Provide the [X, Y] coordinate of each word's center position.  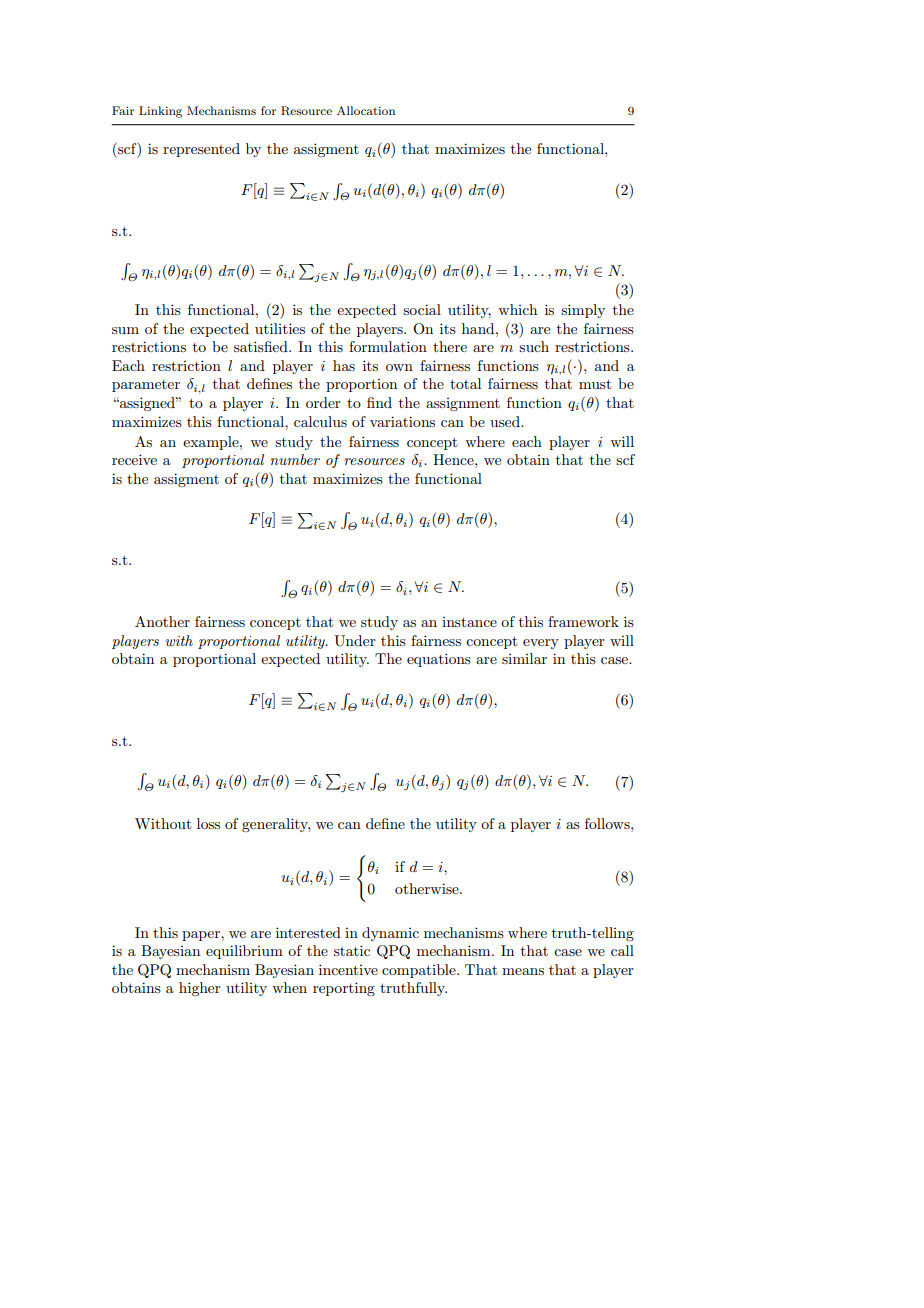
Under [355, 641]
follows [608, 823]
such [534, 346]
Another [162, 621]
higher [200, 989]
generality [276, 825]
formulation [388, 346]
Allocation [366, 110]
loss [208, 823]
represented [201, 150]
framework [583, 621]
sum [125, 330]
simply [583, 311]
